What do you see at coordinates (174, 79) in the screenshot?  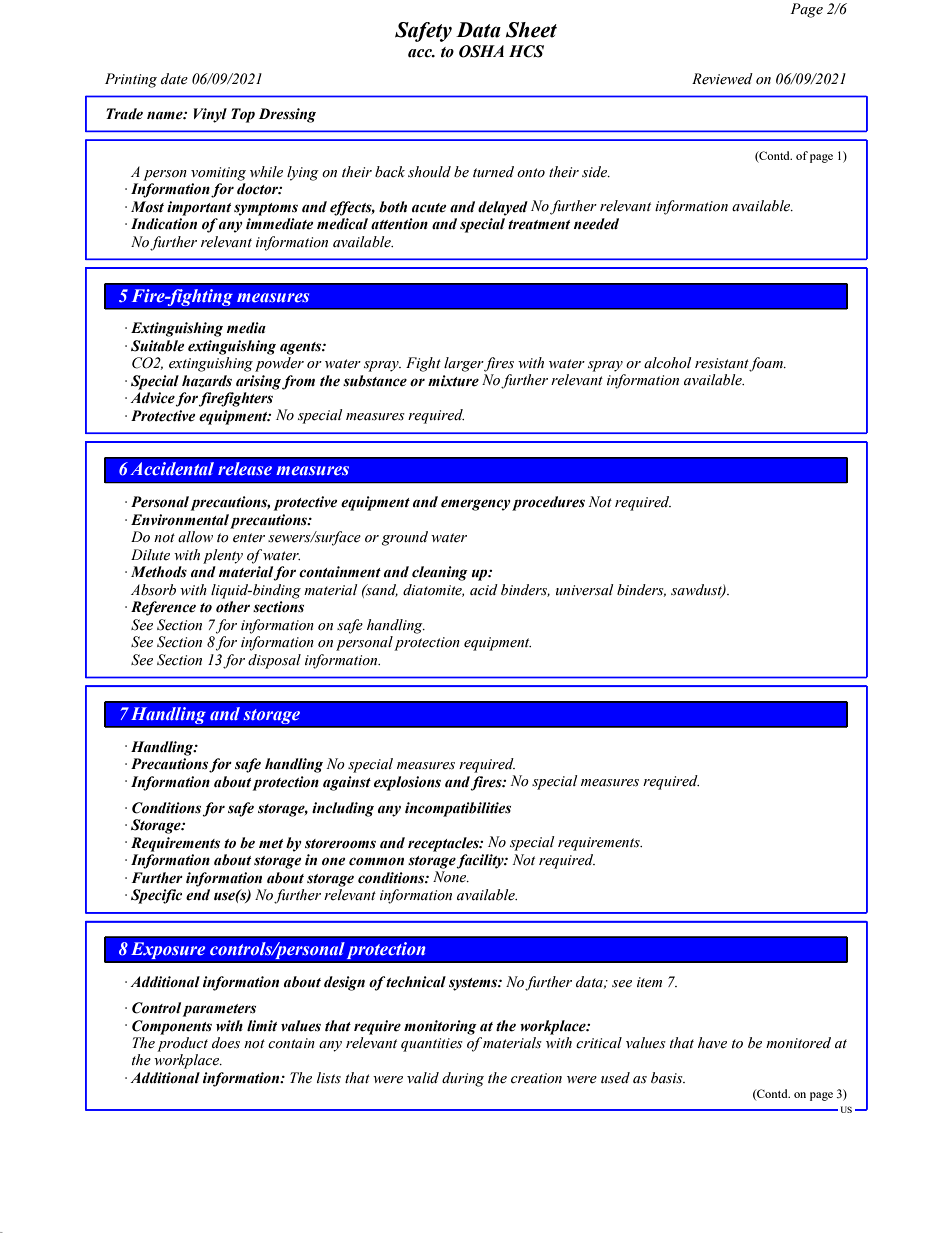 I see `date` at bounding box center [174, 79].
